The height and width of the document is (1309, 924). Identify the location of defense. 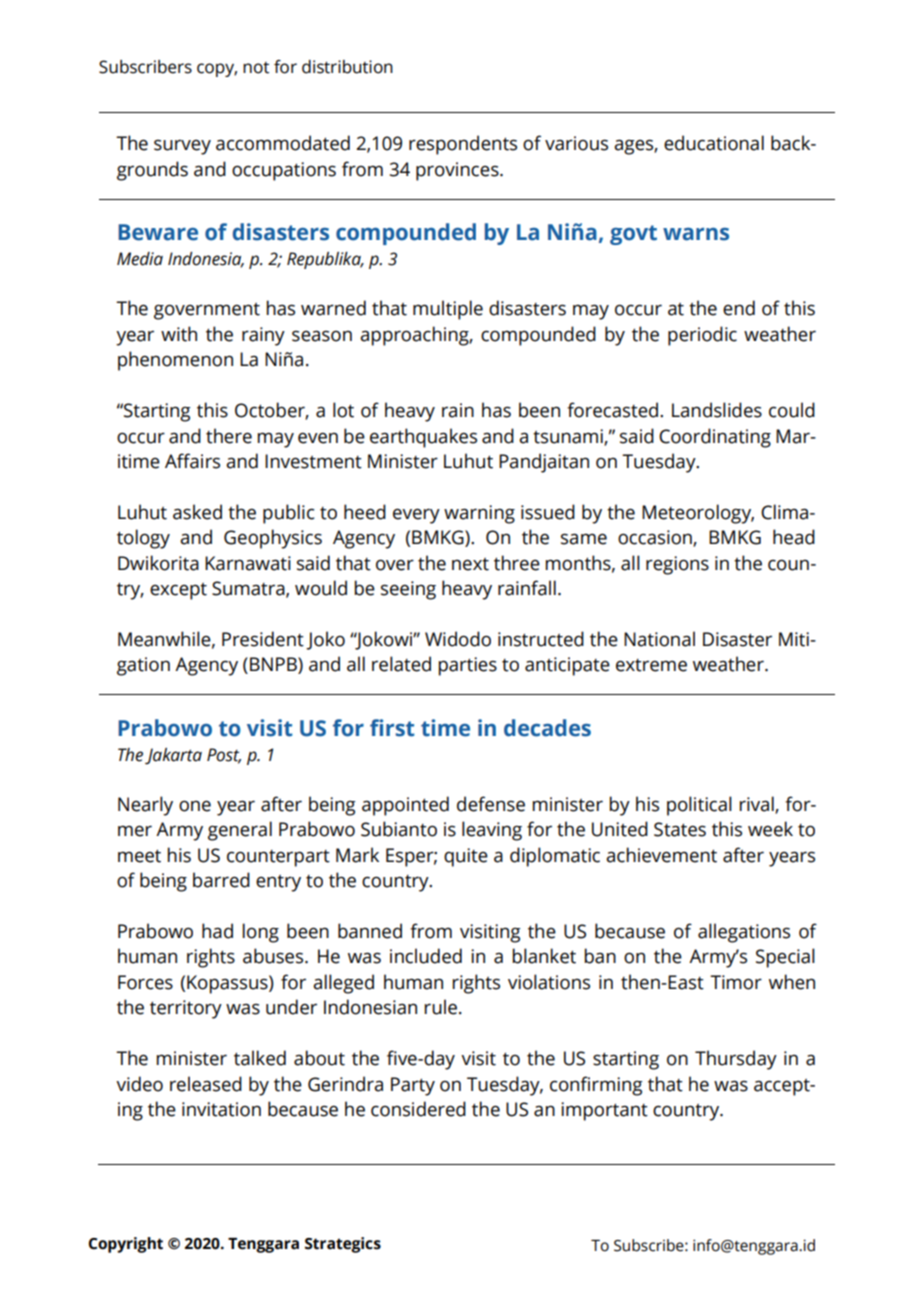
(491, 804).
